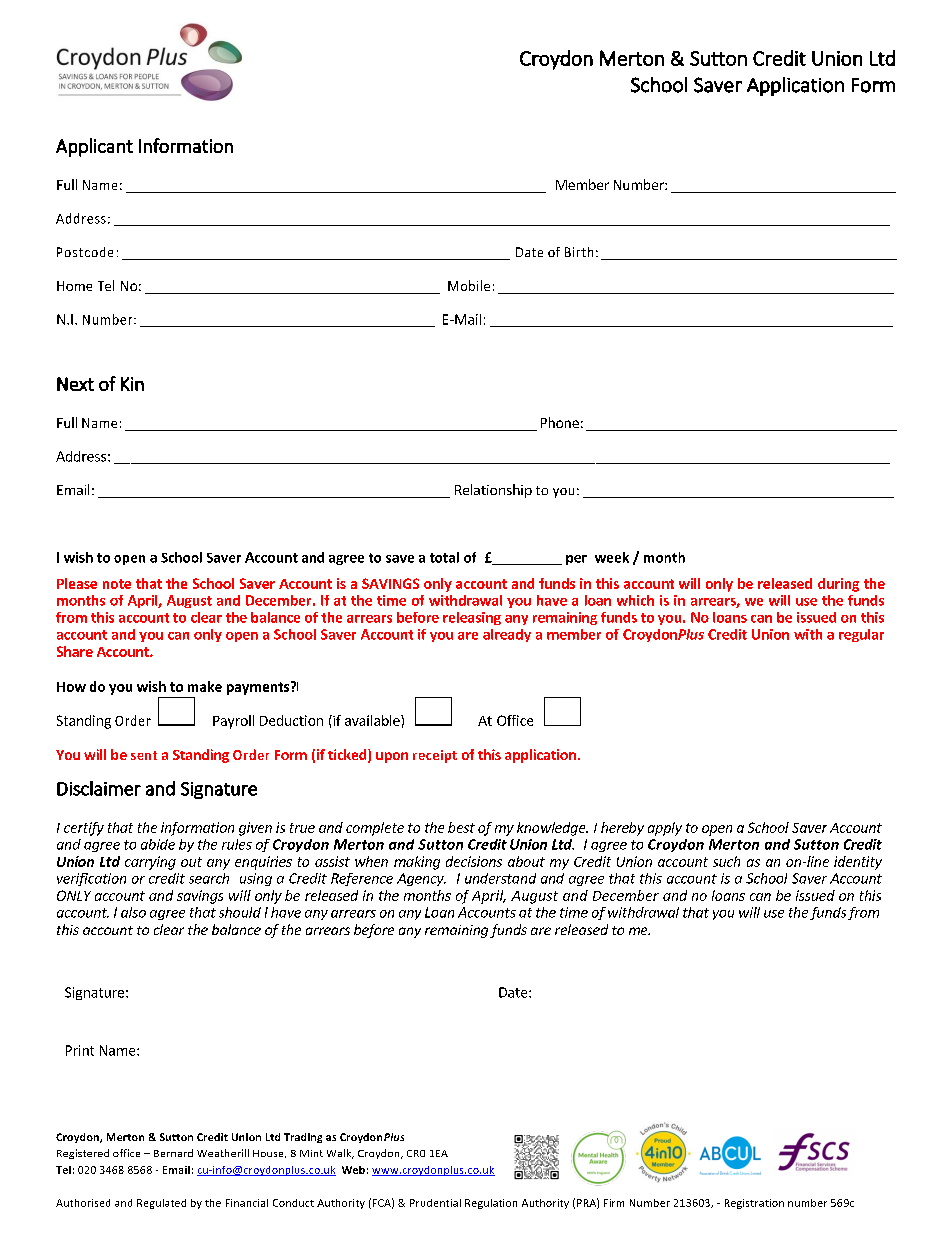 The width and height of the document is (952, 1233). What do you see at coordinates (579, 252) in the document?
I see `Birth` at bounding box center [579, 252].
